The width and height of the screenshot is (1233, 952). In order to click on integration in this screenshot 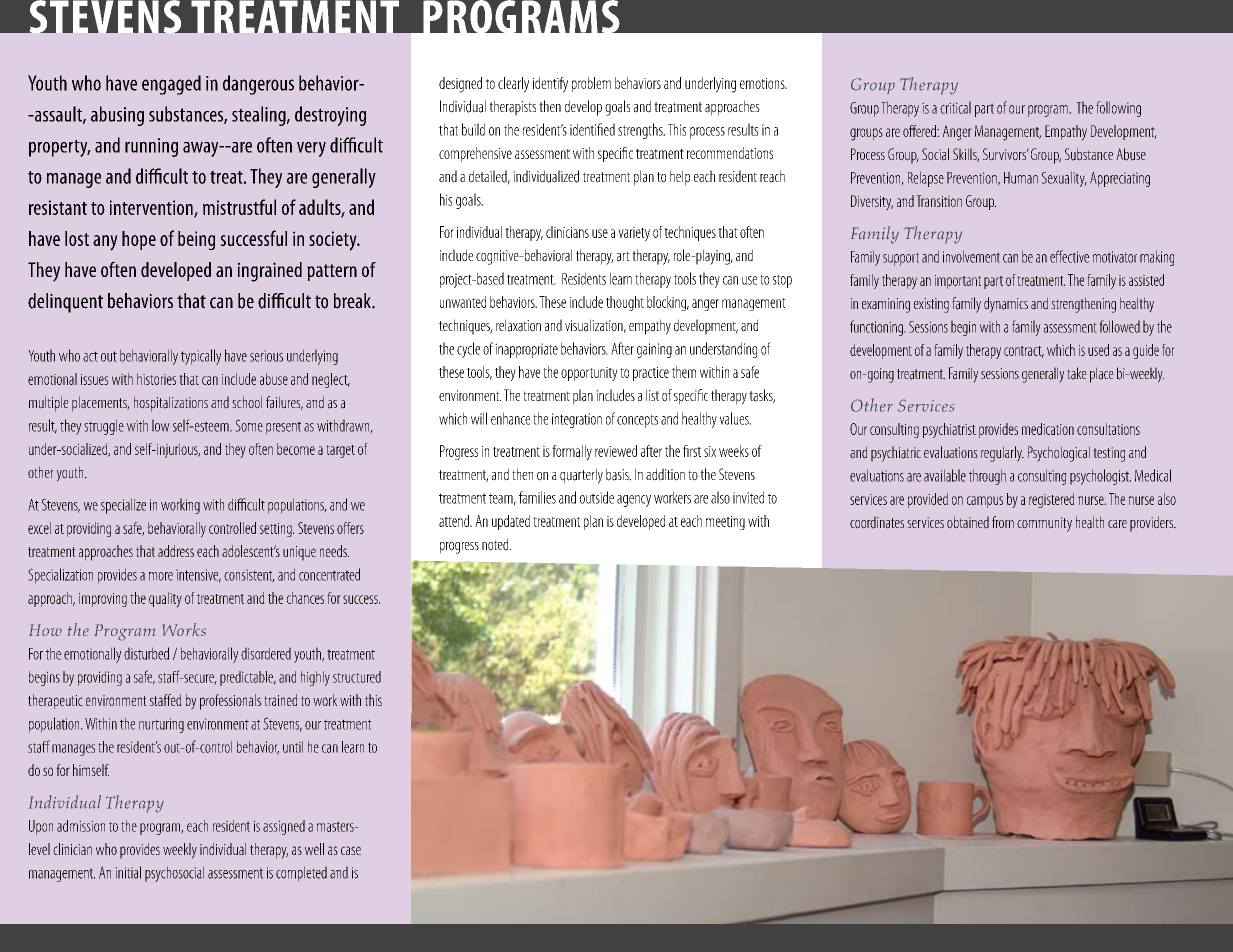, I will do `click(577, 420)`.
